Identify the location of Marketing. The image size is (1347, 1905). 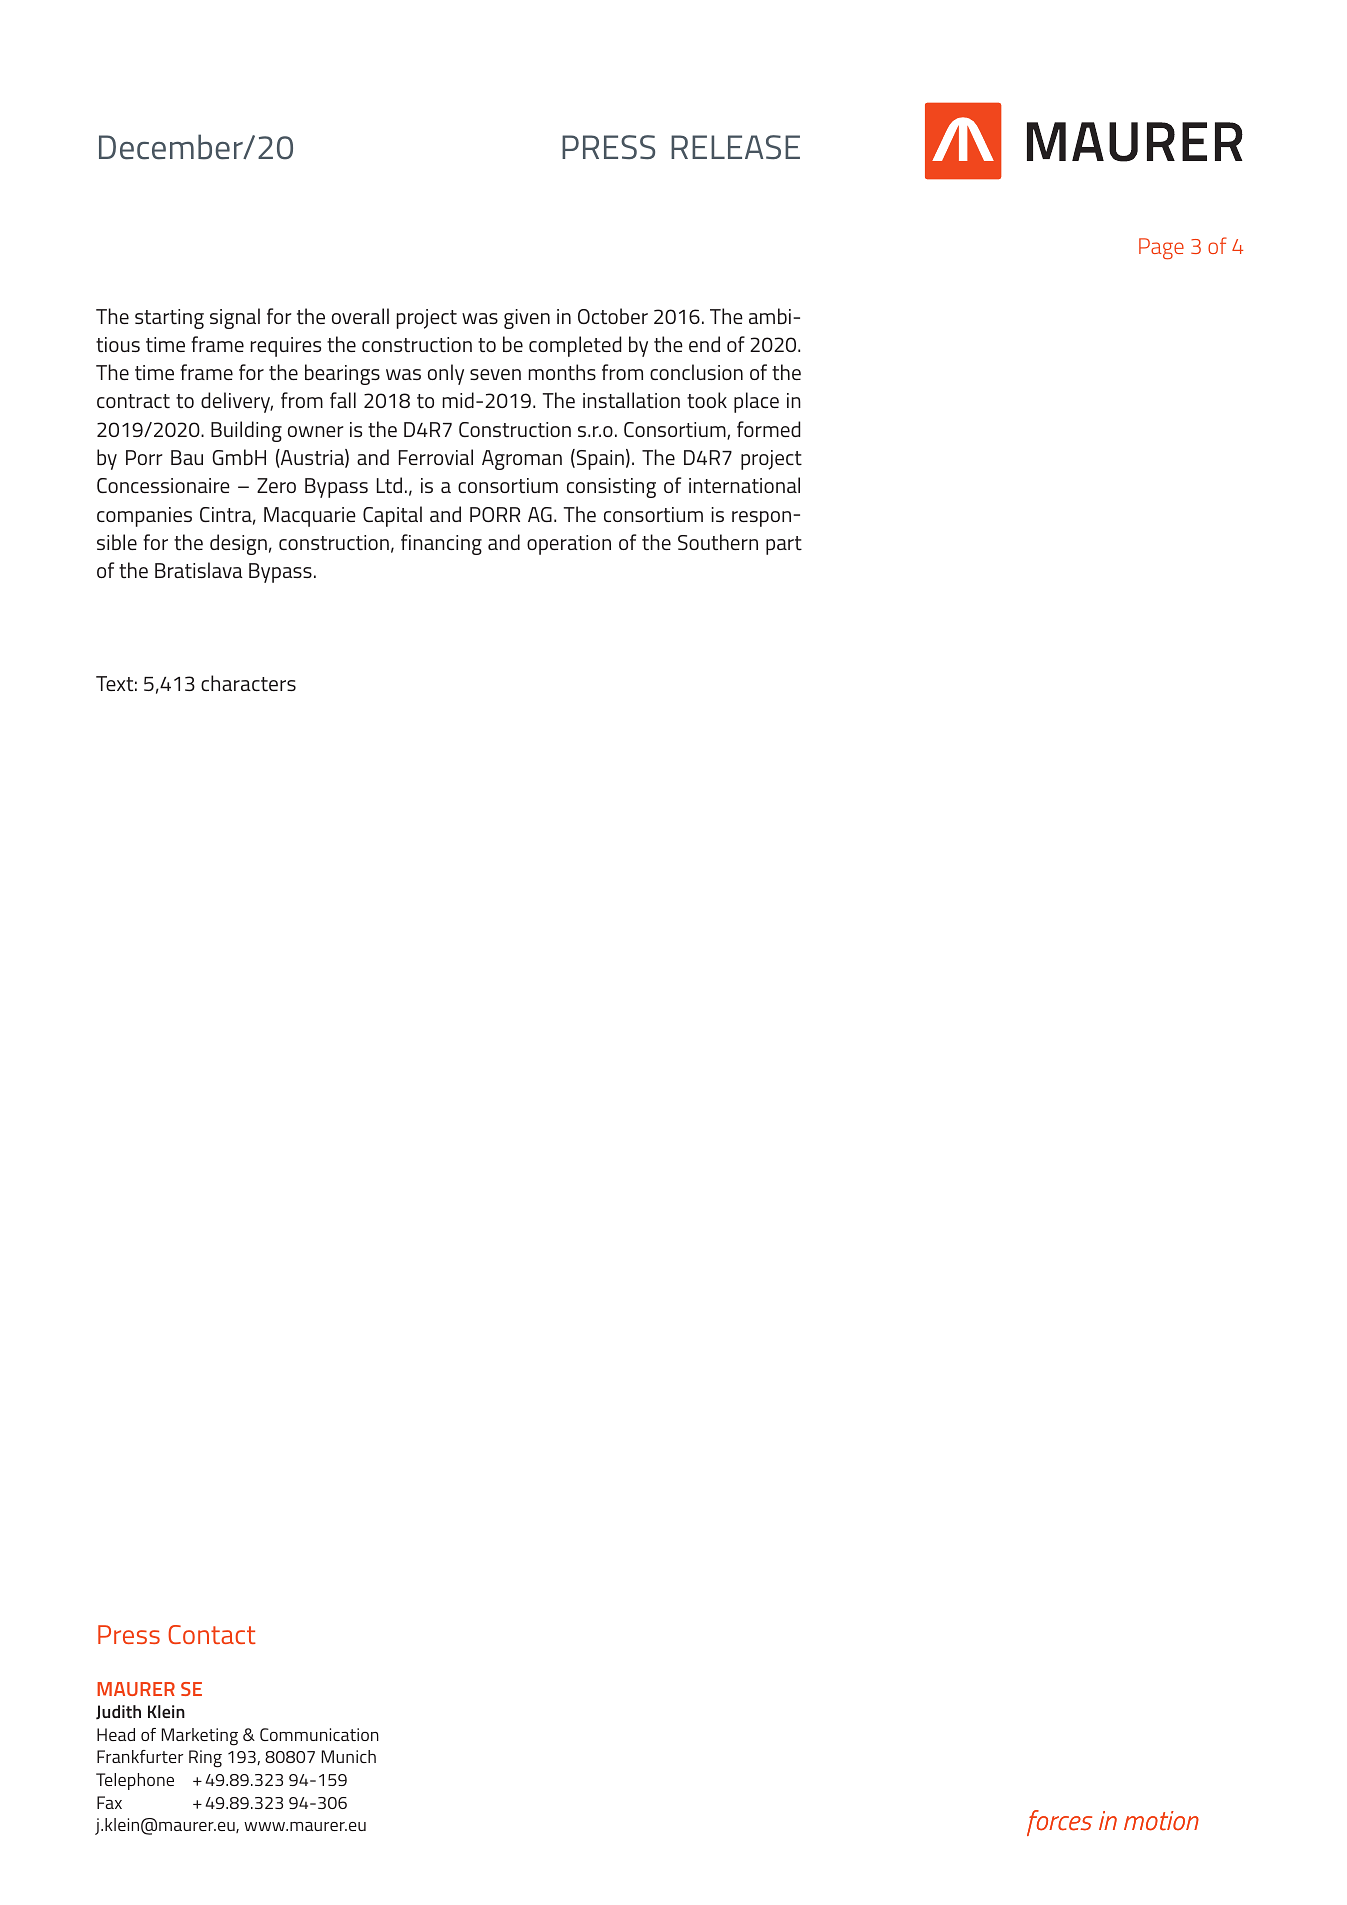
(200, 1737).
